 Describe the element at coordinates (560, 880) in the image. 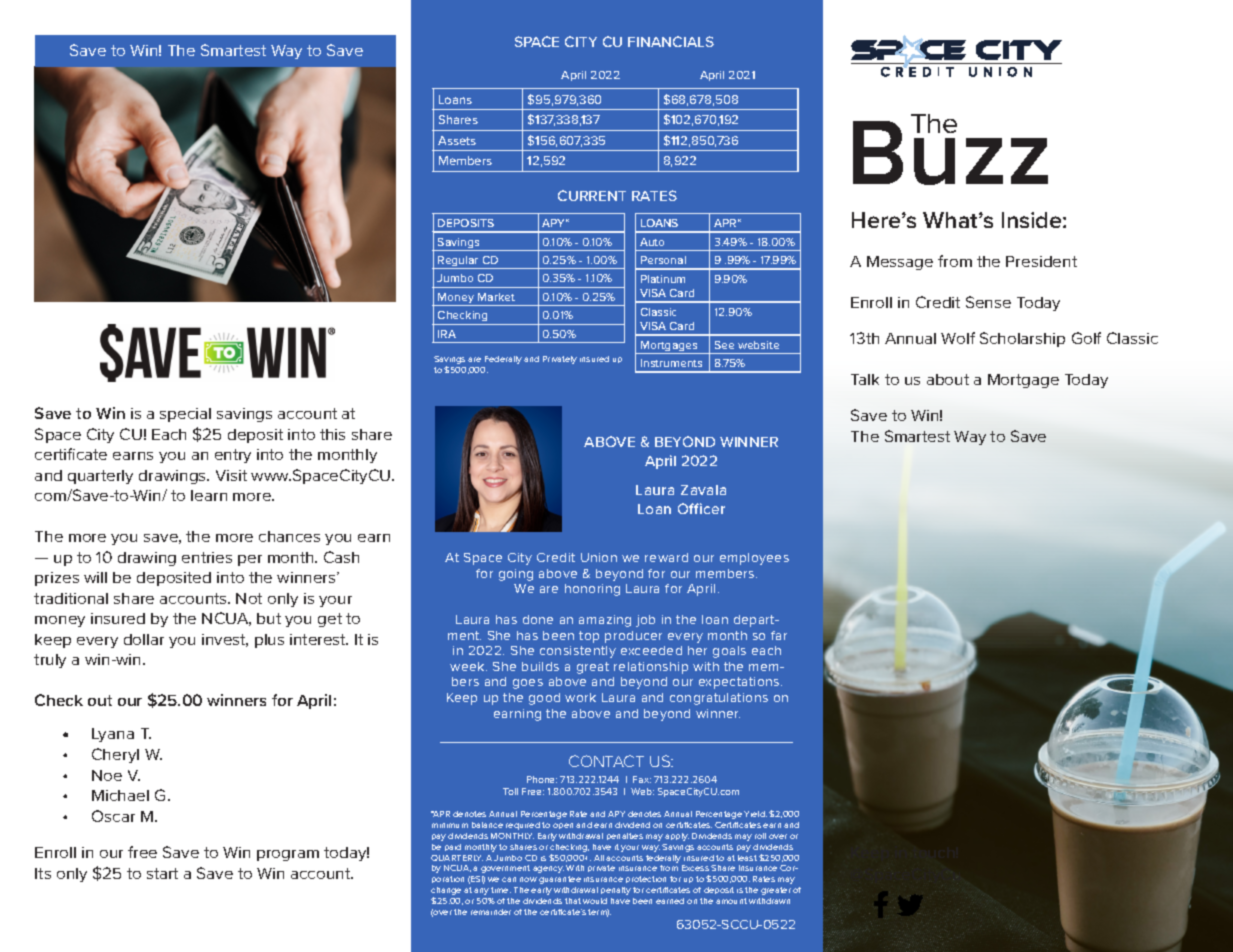

I see `guarantee` at that location.
